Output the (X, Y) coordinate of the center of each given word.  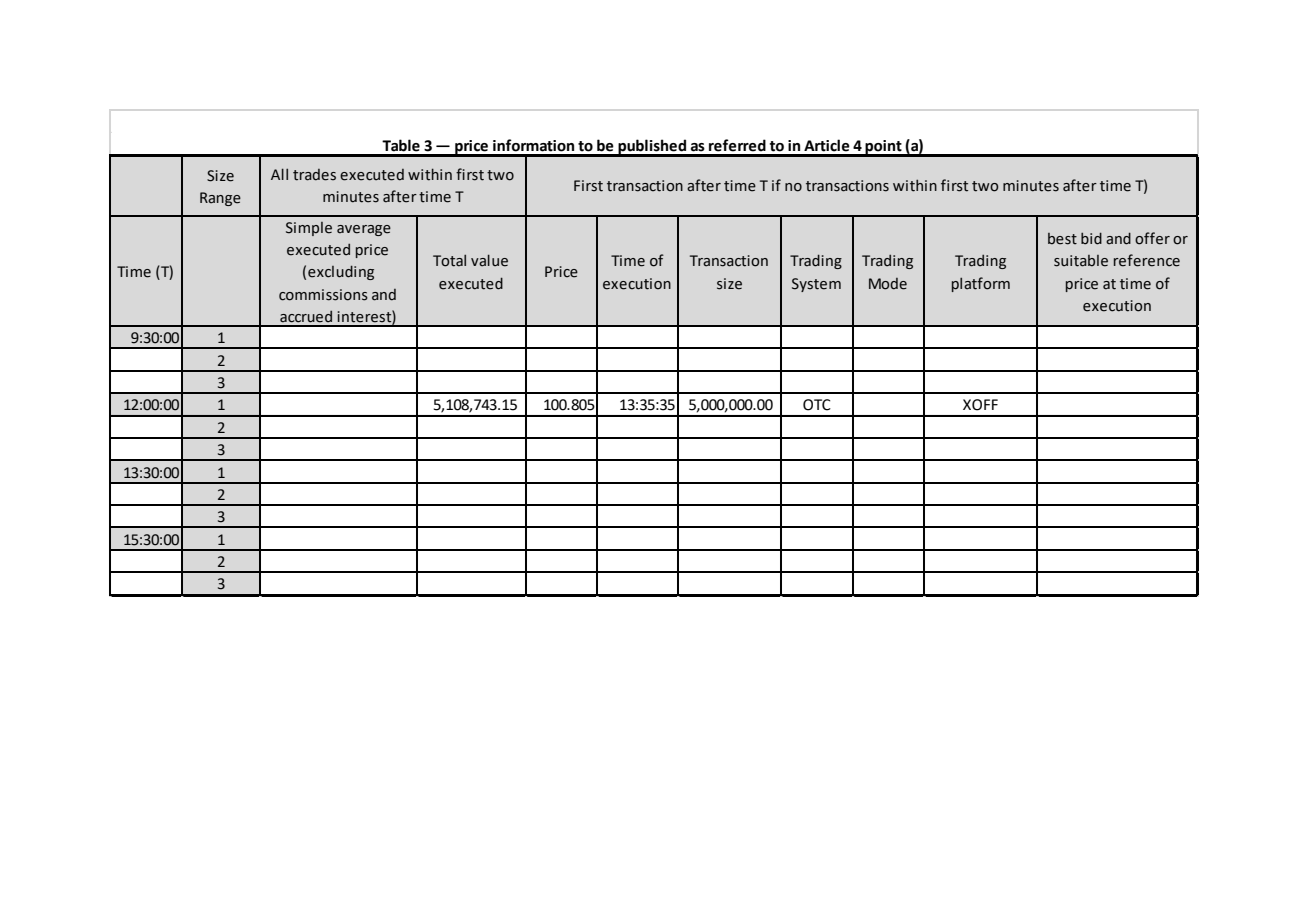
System (816, 285)
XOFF (980, 405)
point (883, 148)
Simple (309, 229)
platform (981, 284)
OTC (817, 405)
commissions (323, 295)
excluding (341, 272)
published (652, 147)
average (364, 230)
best (1062, 239)
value (489, 260)
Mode (888, 284)
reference (1147, 260)
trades (314, 175)
